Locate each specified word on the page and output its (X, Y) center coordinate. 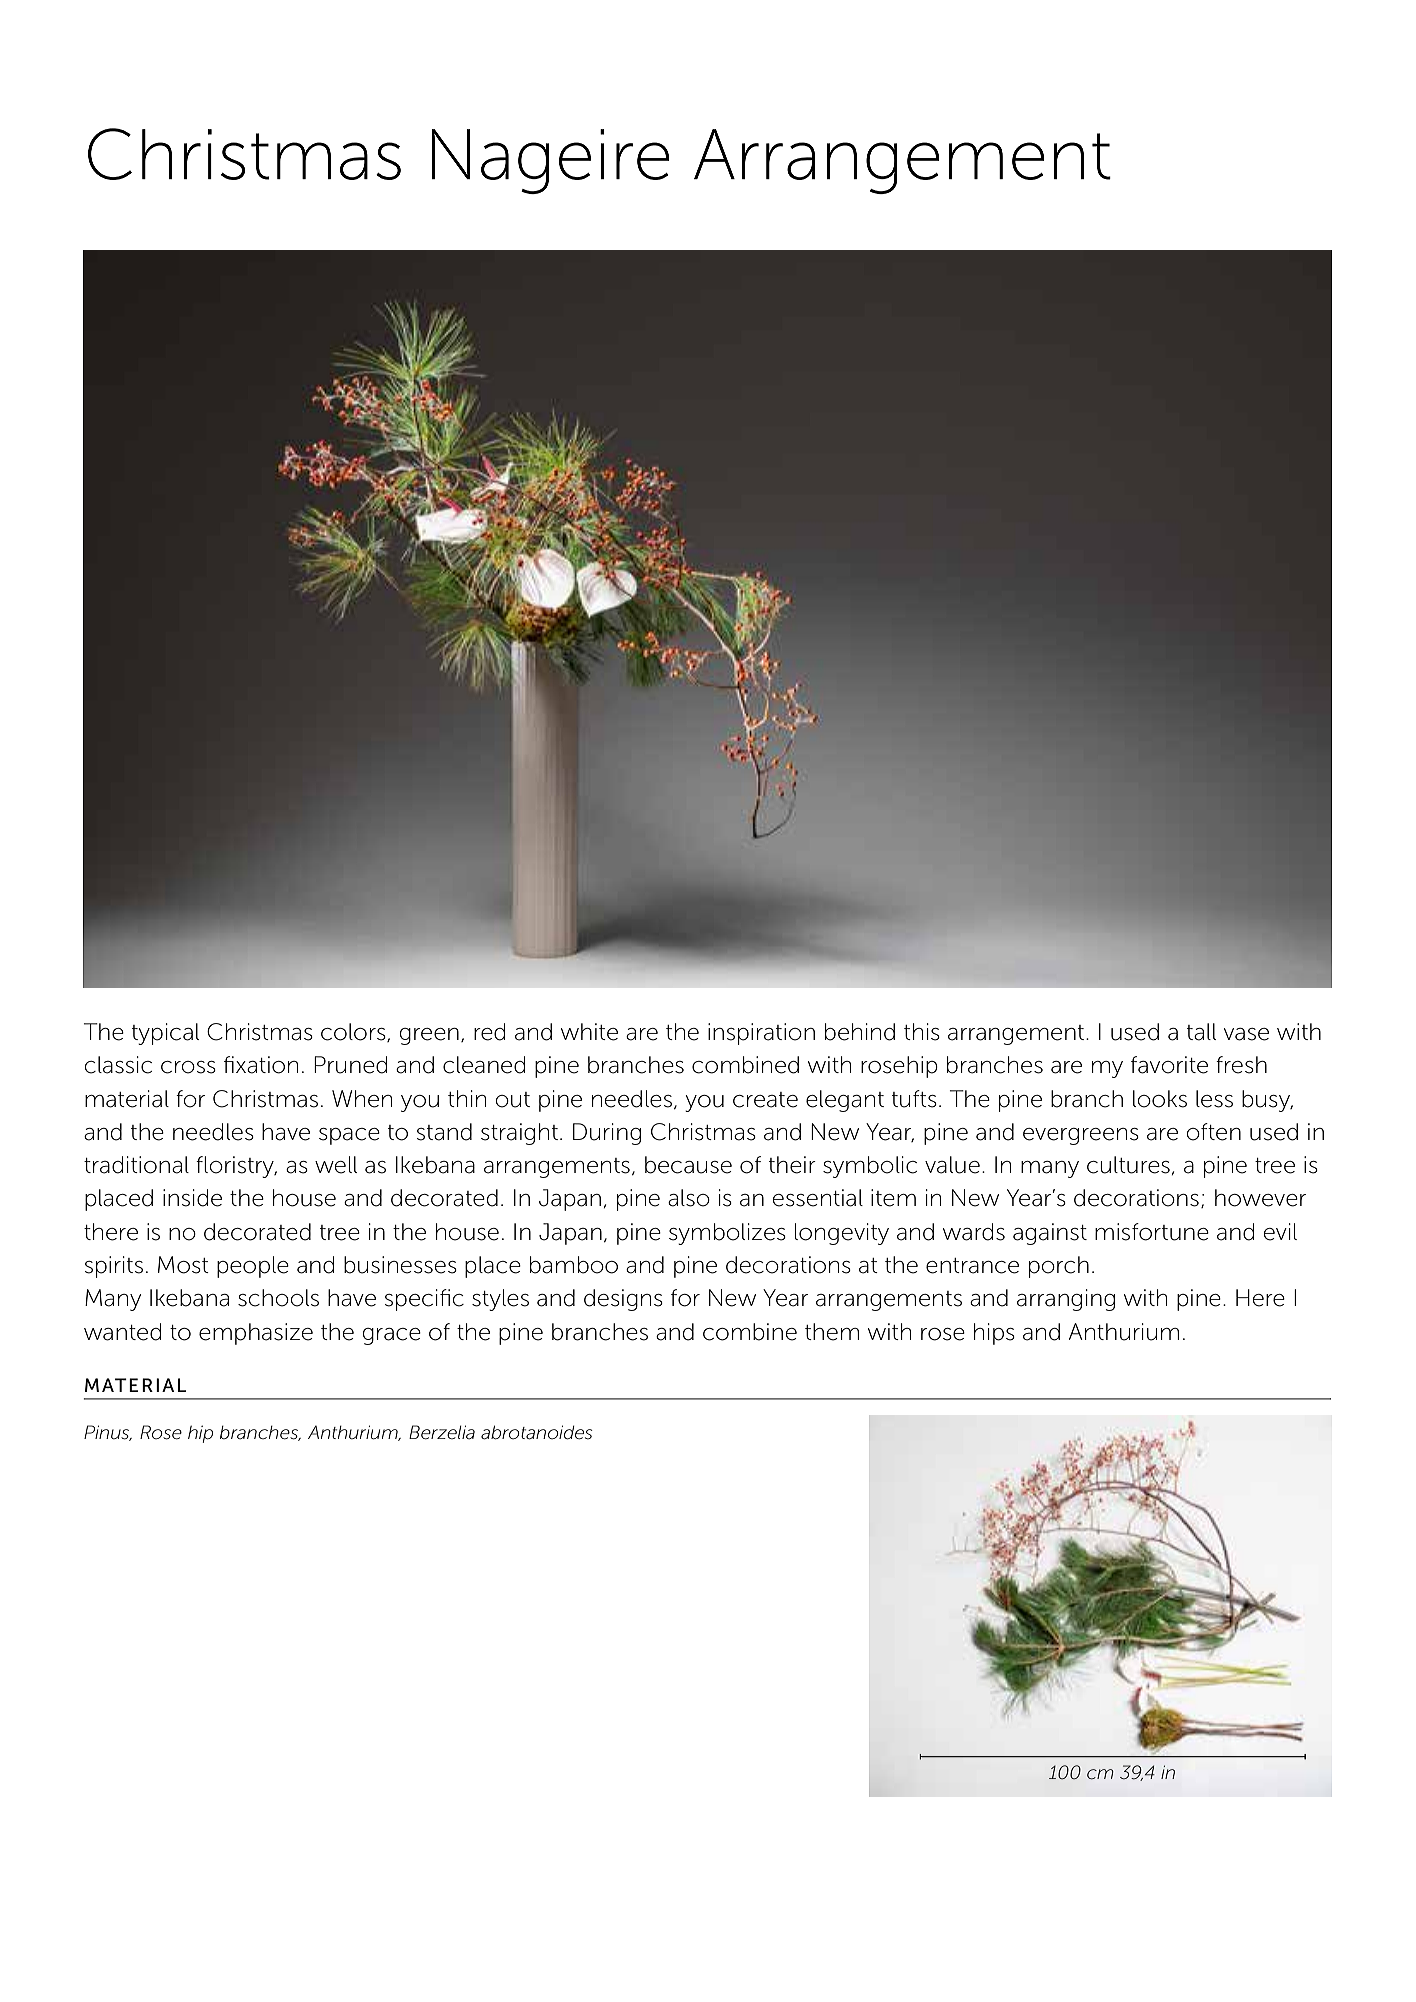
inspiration (761, 1034)
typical (165, 1034)
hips (994, 1334)
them (832, 1332)
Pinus (108, 1433)
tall (1201, 1032)
